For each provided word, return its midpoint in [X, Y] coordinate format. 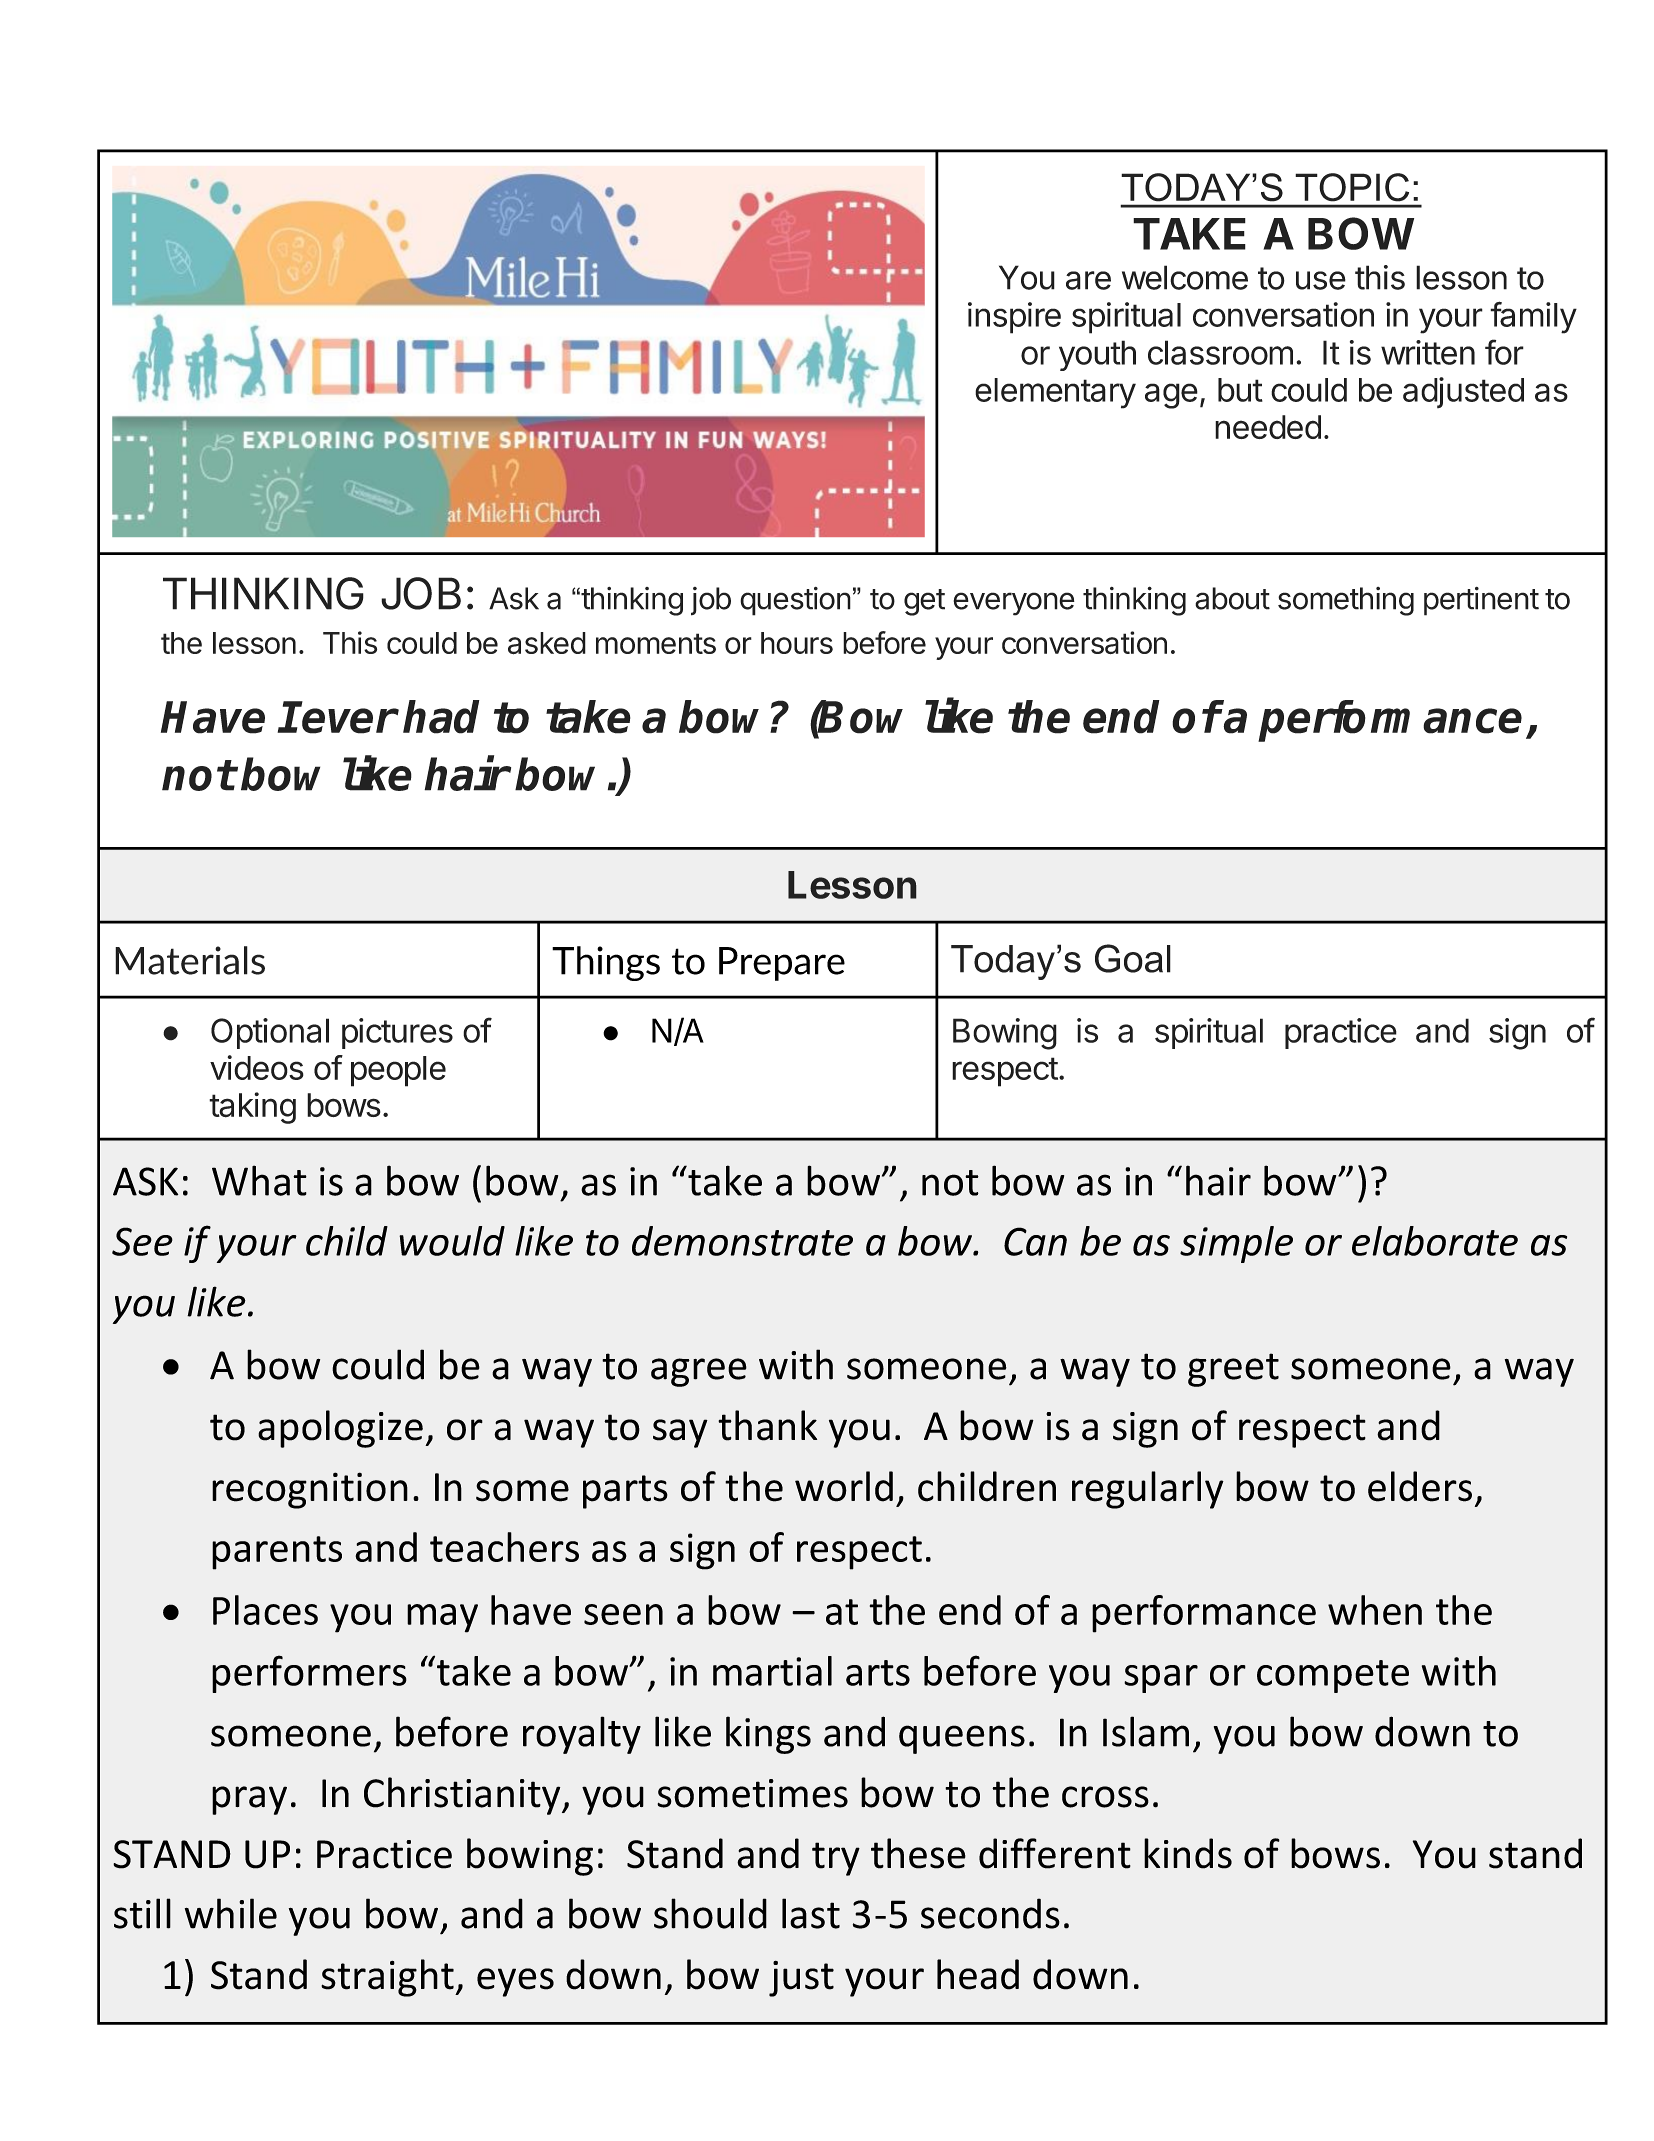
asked [547, 643]
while [231, 1913]
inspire [1014, 318]
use [1321, 280]
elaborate [1435, 1241]
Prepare [782, 964]
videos [257, 1067]
